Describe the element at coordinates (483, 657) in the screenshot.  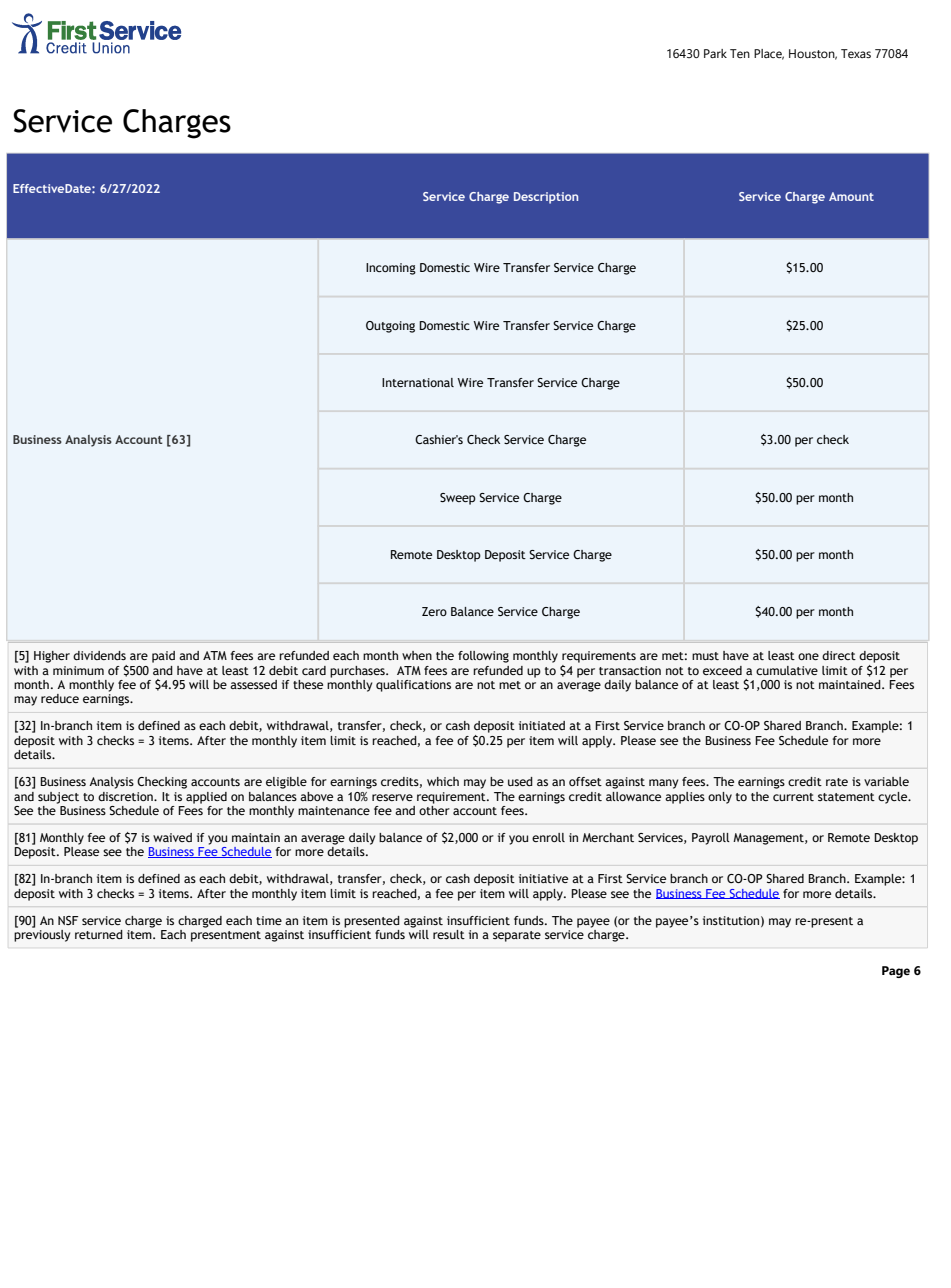
I see `following` at that location.
